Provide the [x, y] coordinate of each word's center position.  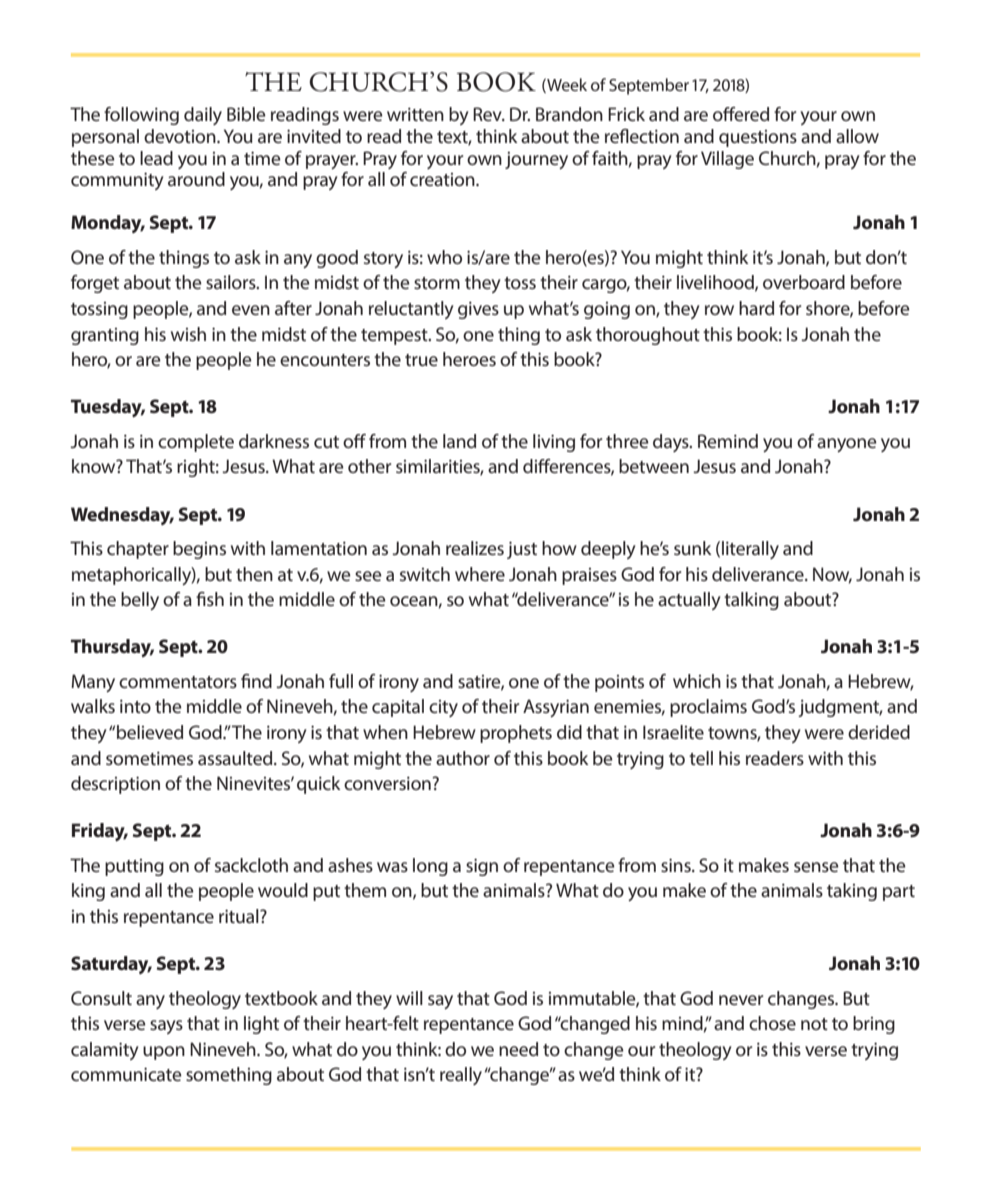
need [518, 1049]
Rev [488, 114]
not [814, 1024]
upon [164, 1053]
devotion [181, 136]
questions [758, 138]
